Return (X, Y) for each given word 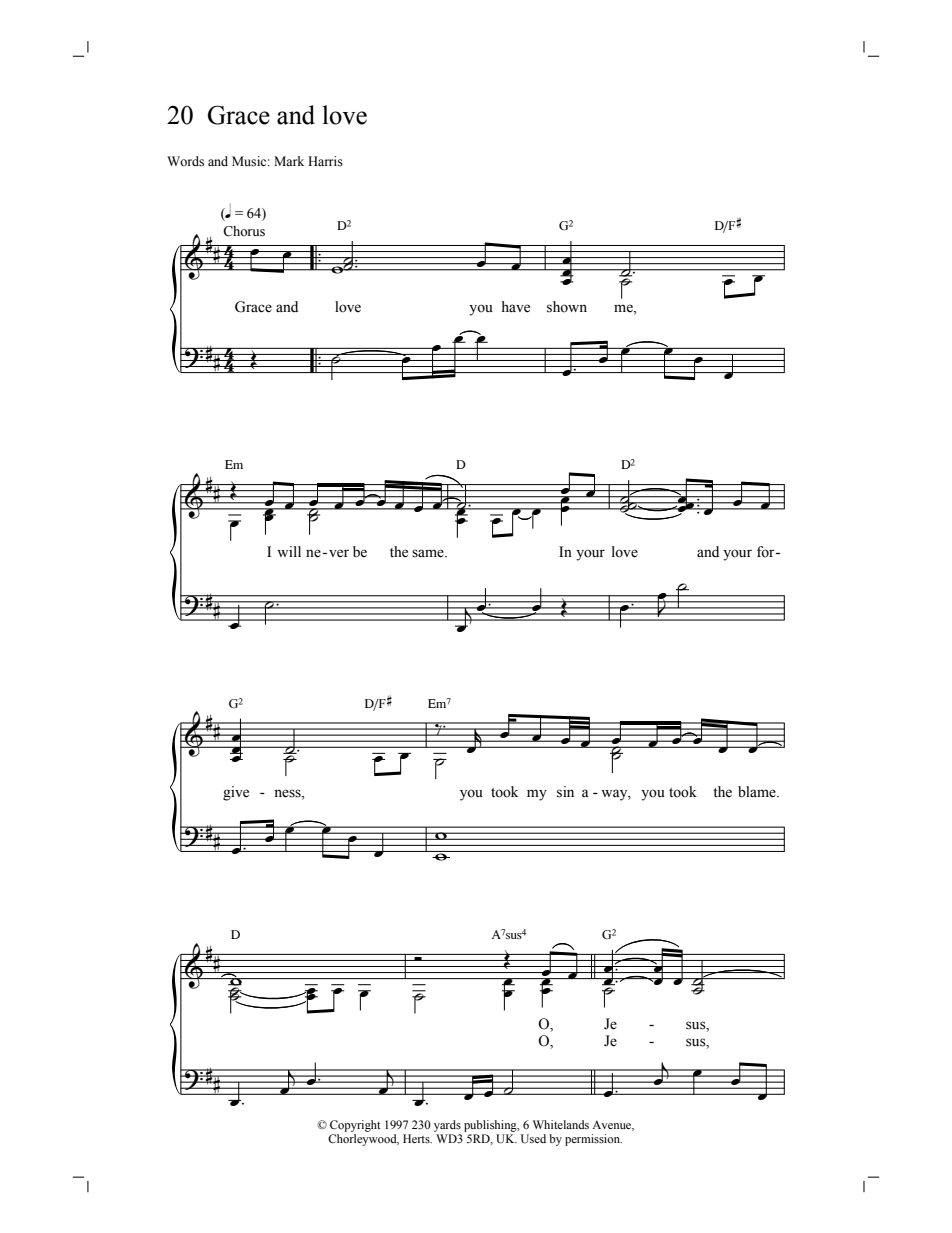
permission (593, 1140)
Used (533, 1139)
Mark (289, 161)
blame (758, 792)
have (516, 307)
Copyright (355, 1126)
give (236, 793)
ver (339, 553)
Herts (417, 1138)
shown (567, 307)
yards (447, 1126)
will (289, 551)
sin (565, 792)
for (767, 552)
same (429, 553)
